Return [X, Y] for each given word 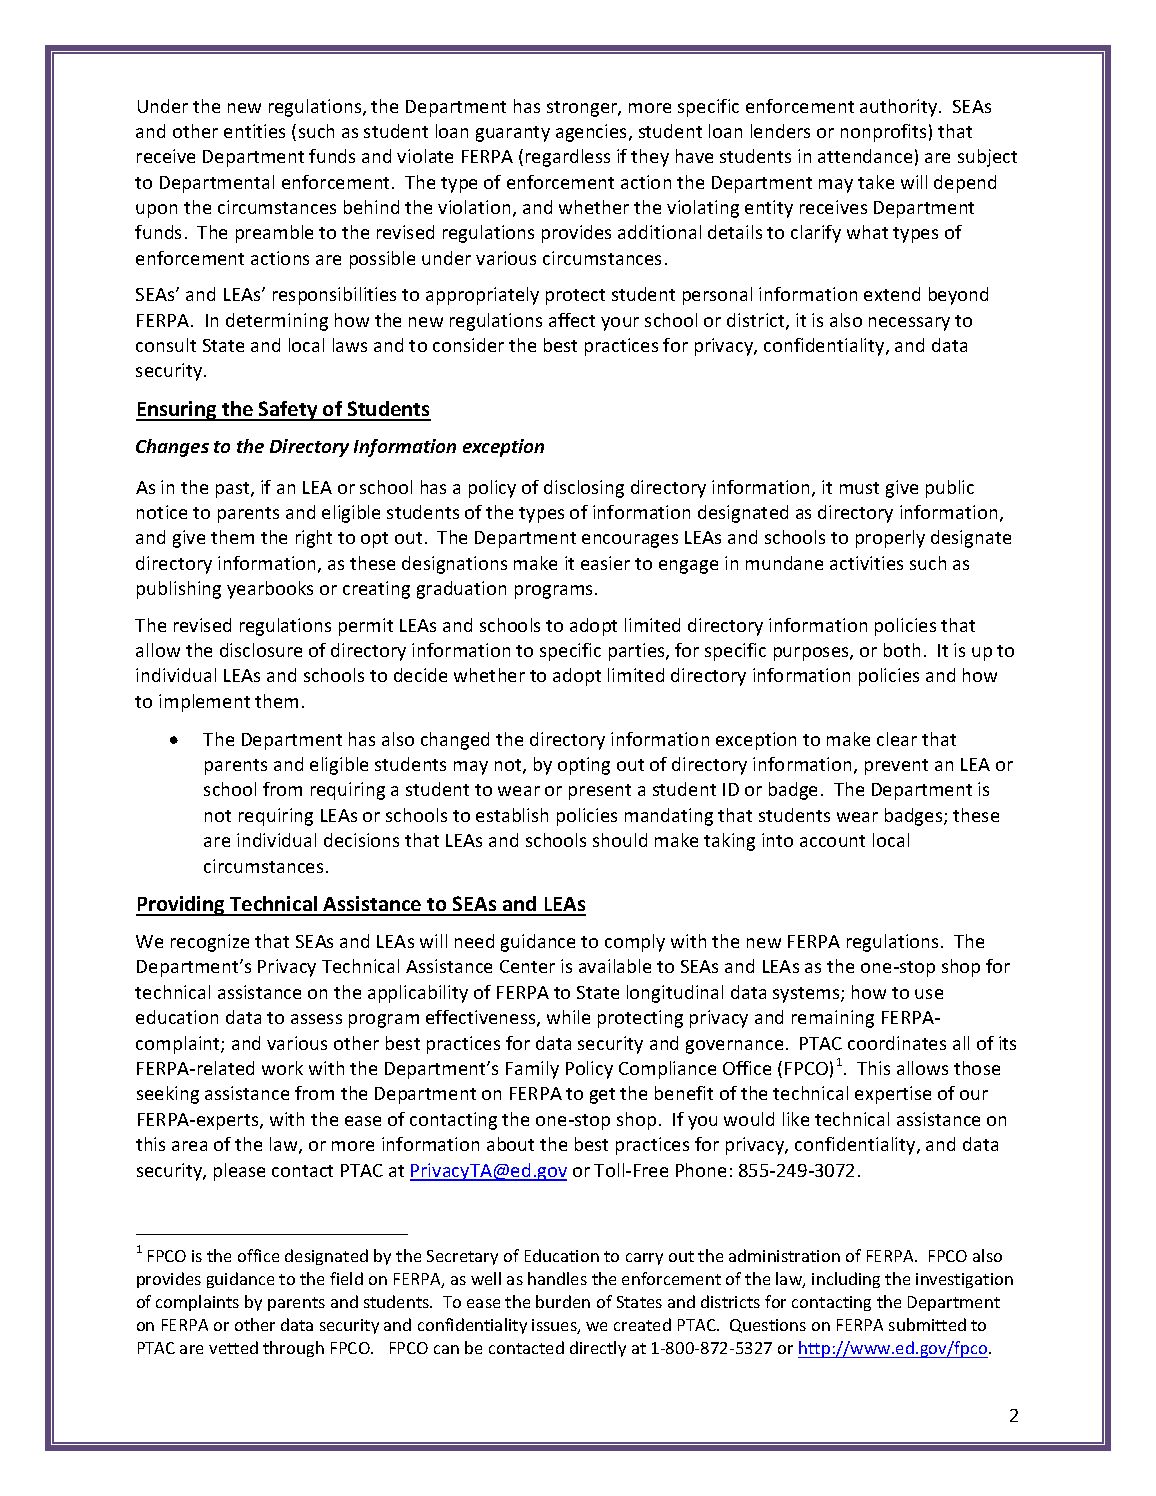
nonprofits [883, 133]
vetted [233, 1347]
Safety [288, 411]
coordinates [897, 1043]
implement [204, 703]
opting [584, 766]
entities [254, 131]
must [859, 488]
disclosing [584, 489]
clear [897, 739]
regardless [568, 158]
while [568, 1017]
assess [316, 1019]
